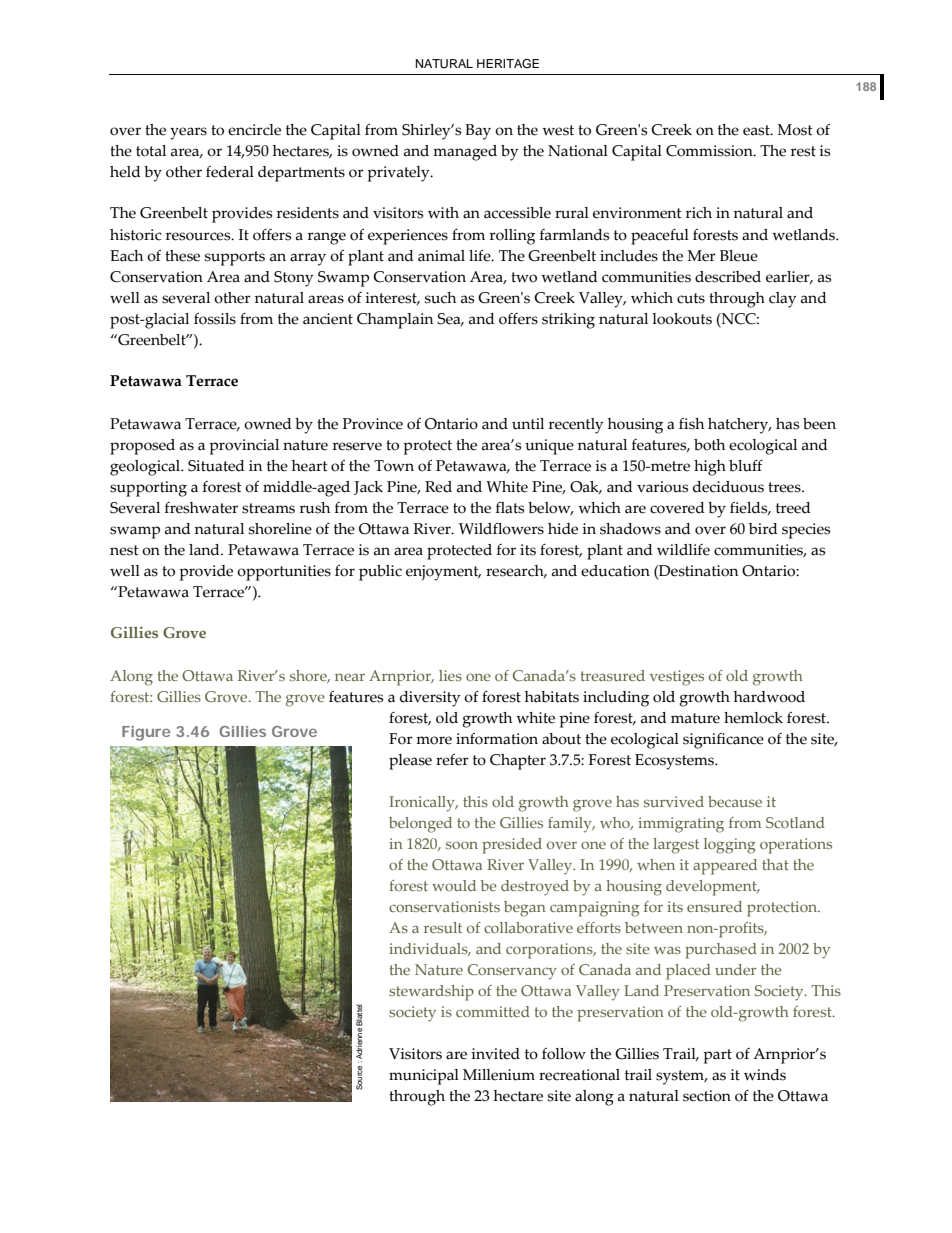 This document has width=952, height=1233. I want to click on years, so click(188, 133).
